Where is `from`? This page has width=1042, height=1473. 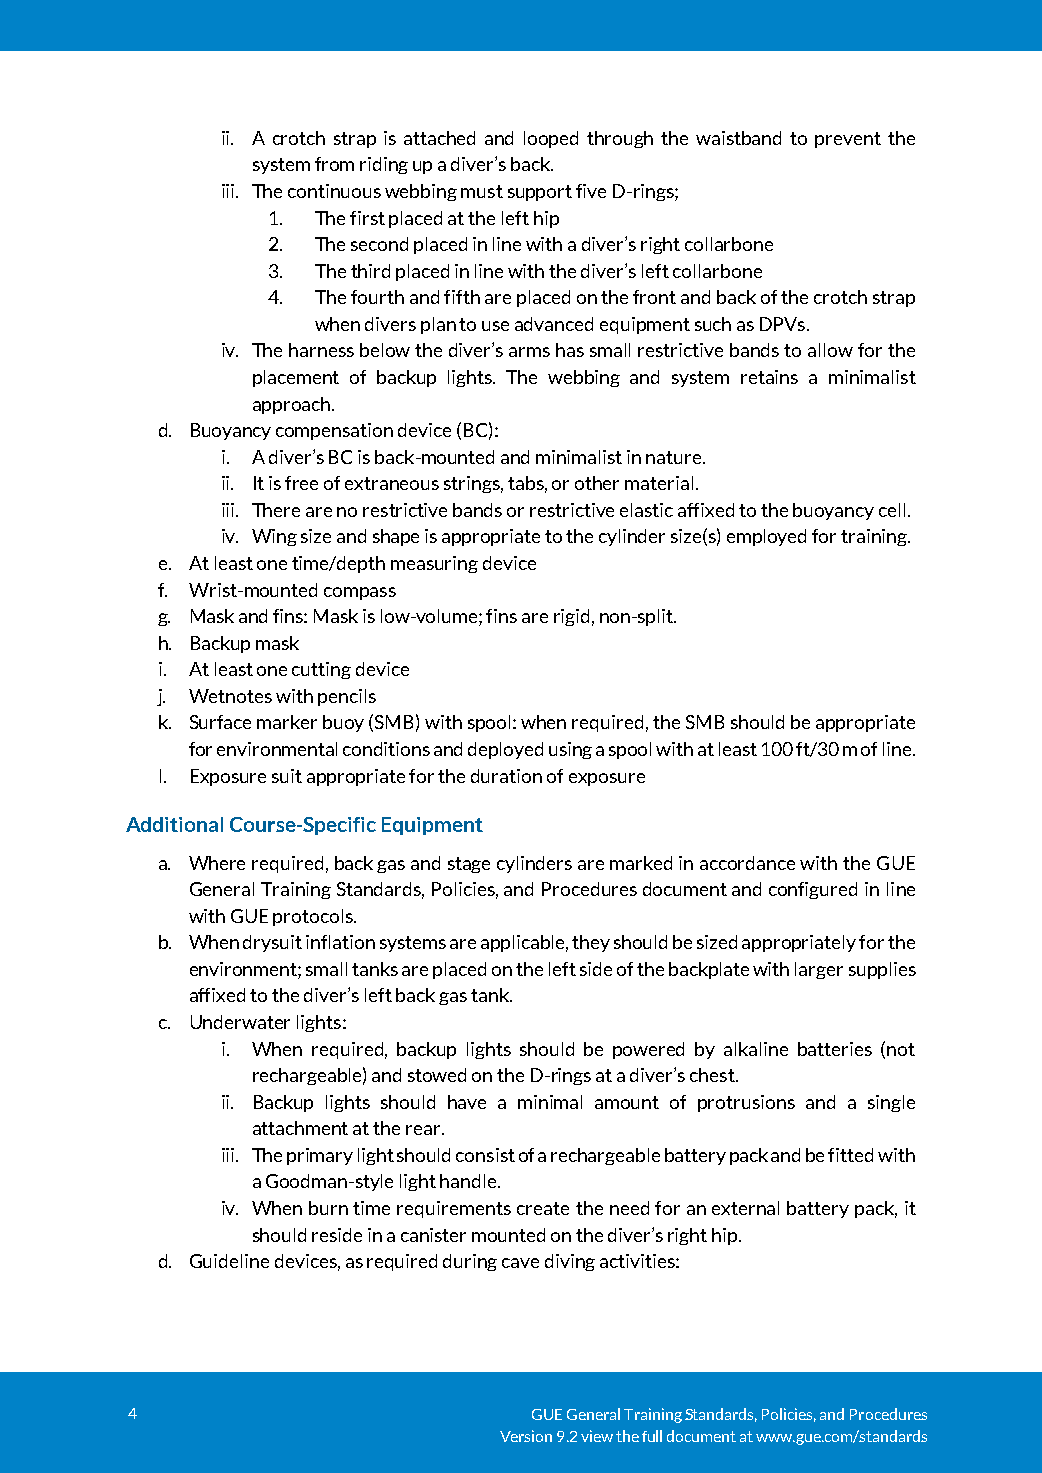
from is located at coordinates (334, 164).
